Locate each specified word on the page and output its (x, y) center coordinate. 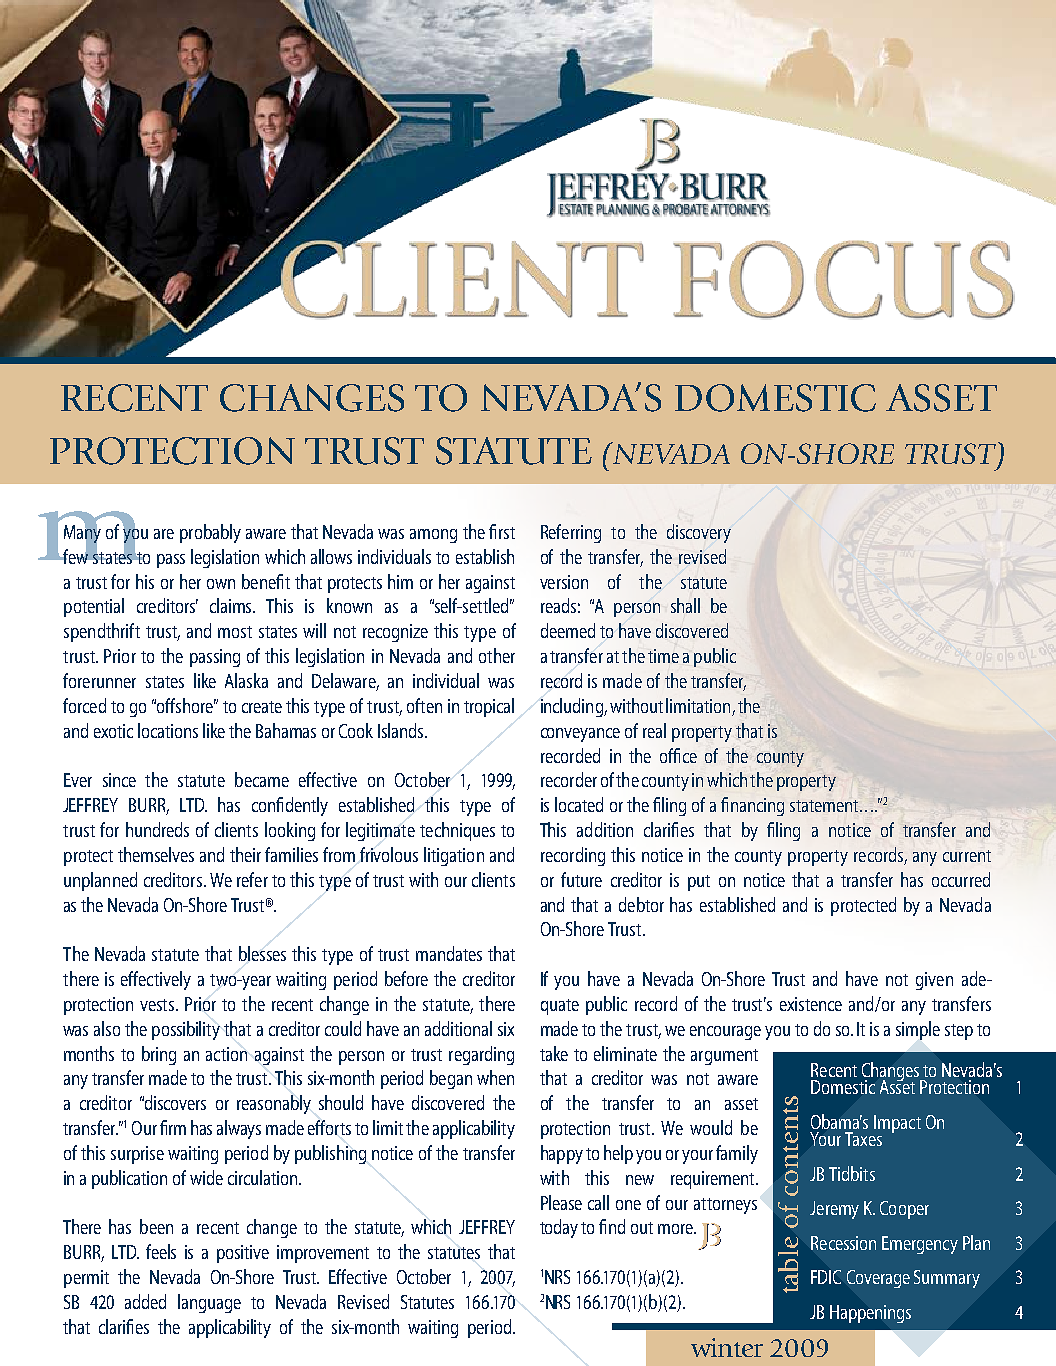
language (209, 1303)
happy (562, 1154)
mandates (449, 953)
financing (752, 806)
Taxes (863, 1139)
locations (168, 730)
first (502, 531)
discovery (699, 533)
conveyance (580, 735)
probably (210, 533)
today (559, 1228)
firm (173, 1127)
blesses (262, 953)
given (934, 981)
